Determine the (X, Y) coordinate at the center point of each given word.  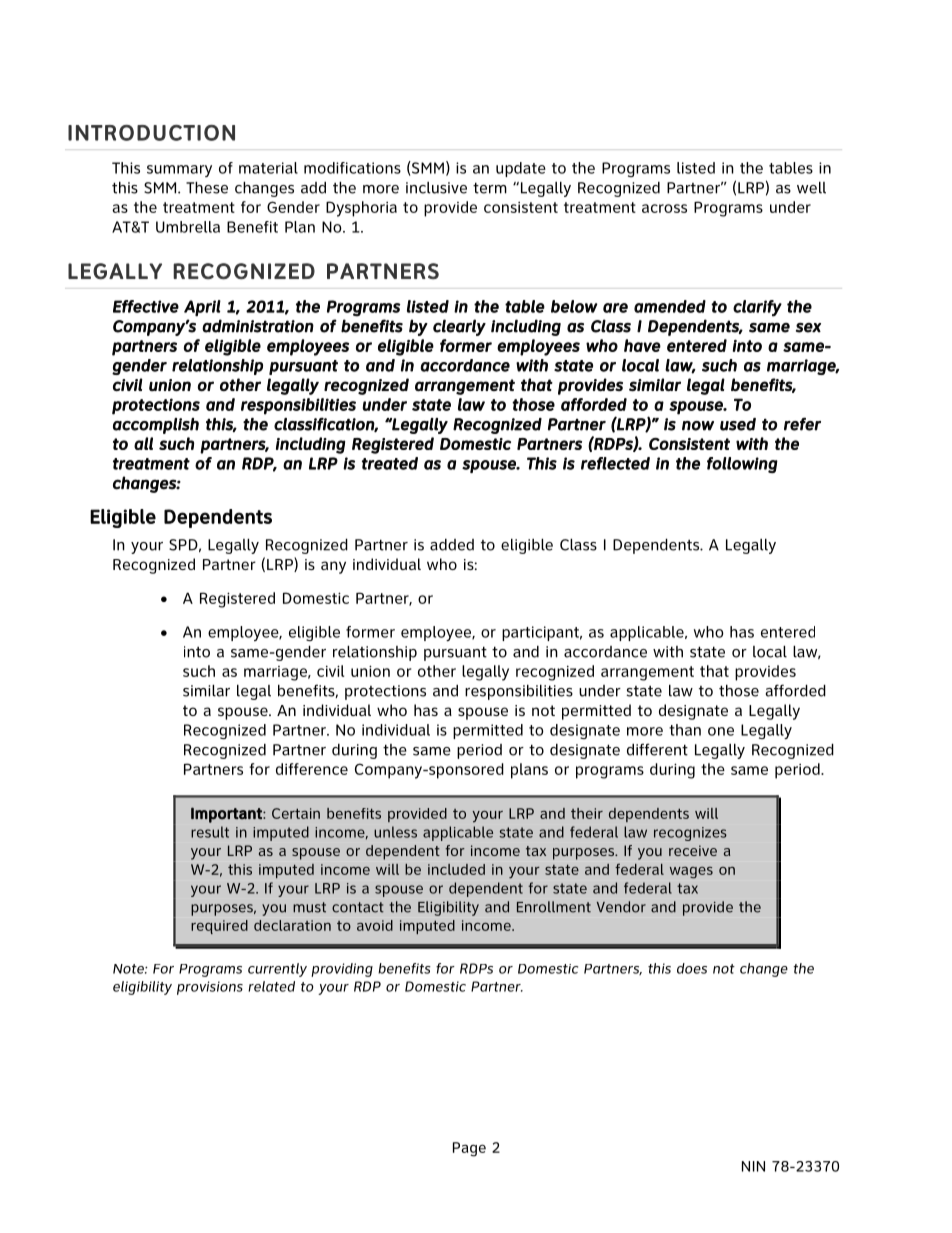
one (721, 731)
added (452, 545)
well (811, 188)
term (490, 188)
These (207, 188)
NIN (753, 1166)
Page (469, 1149)
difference (312, 769)
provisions (210, 988)
